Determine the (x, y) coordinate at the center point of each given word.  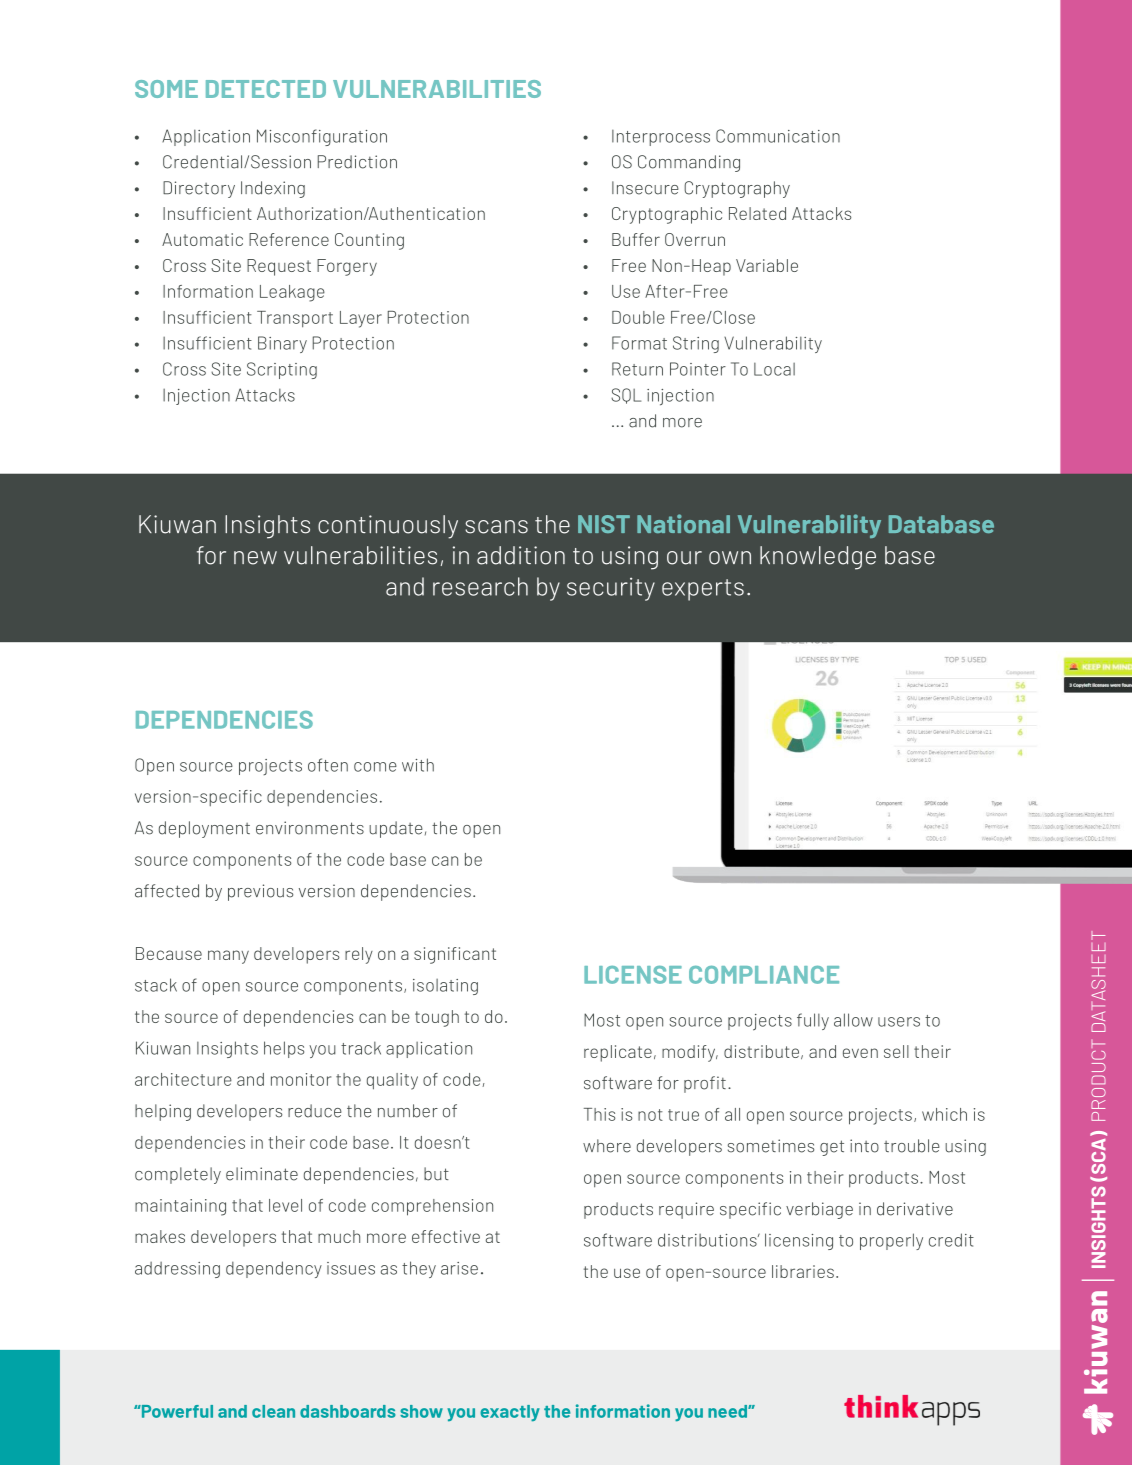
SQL (626, 396)
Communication (778, 136)
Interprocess (661, 138)
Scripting (282, 370)
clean (273, 1411)
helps (284, 1049)
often (328, 765)
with (418, 765)
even (860, 1053)
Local (774, 369)
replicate (618, 1053)
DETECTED (266, 89)
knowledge (818, 558)
